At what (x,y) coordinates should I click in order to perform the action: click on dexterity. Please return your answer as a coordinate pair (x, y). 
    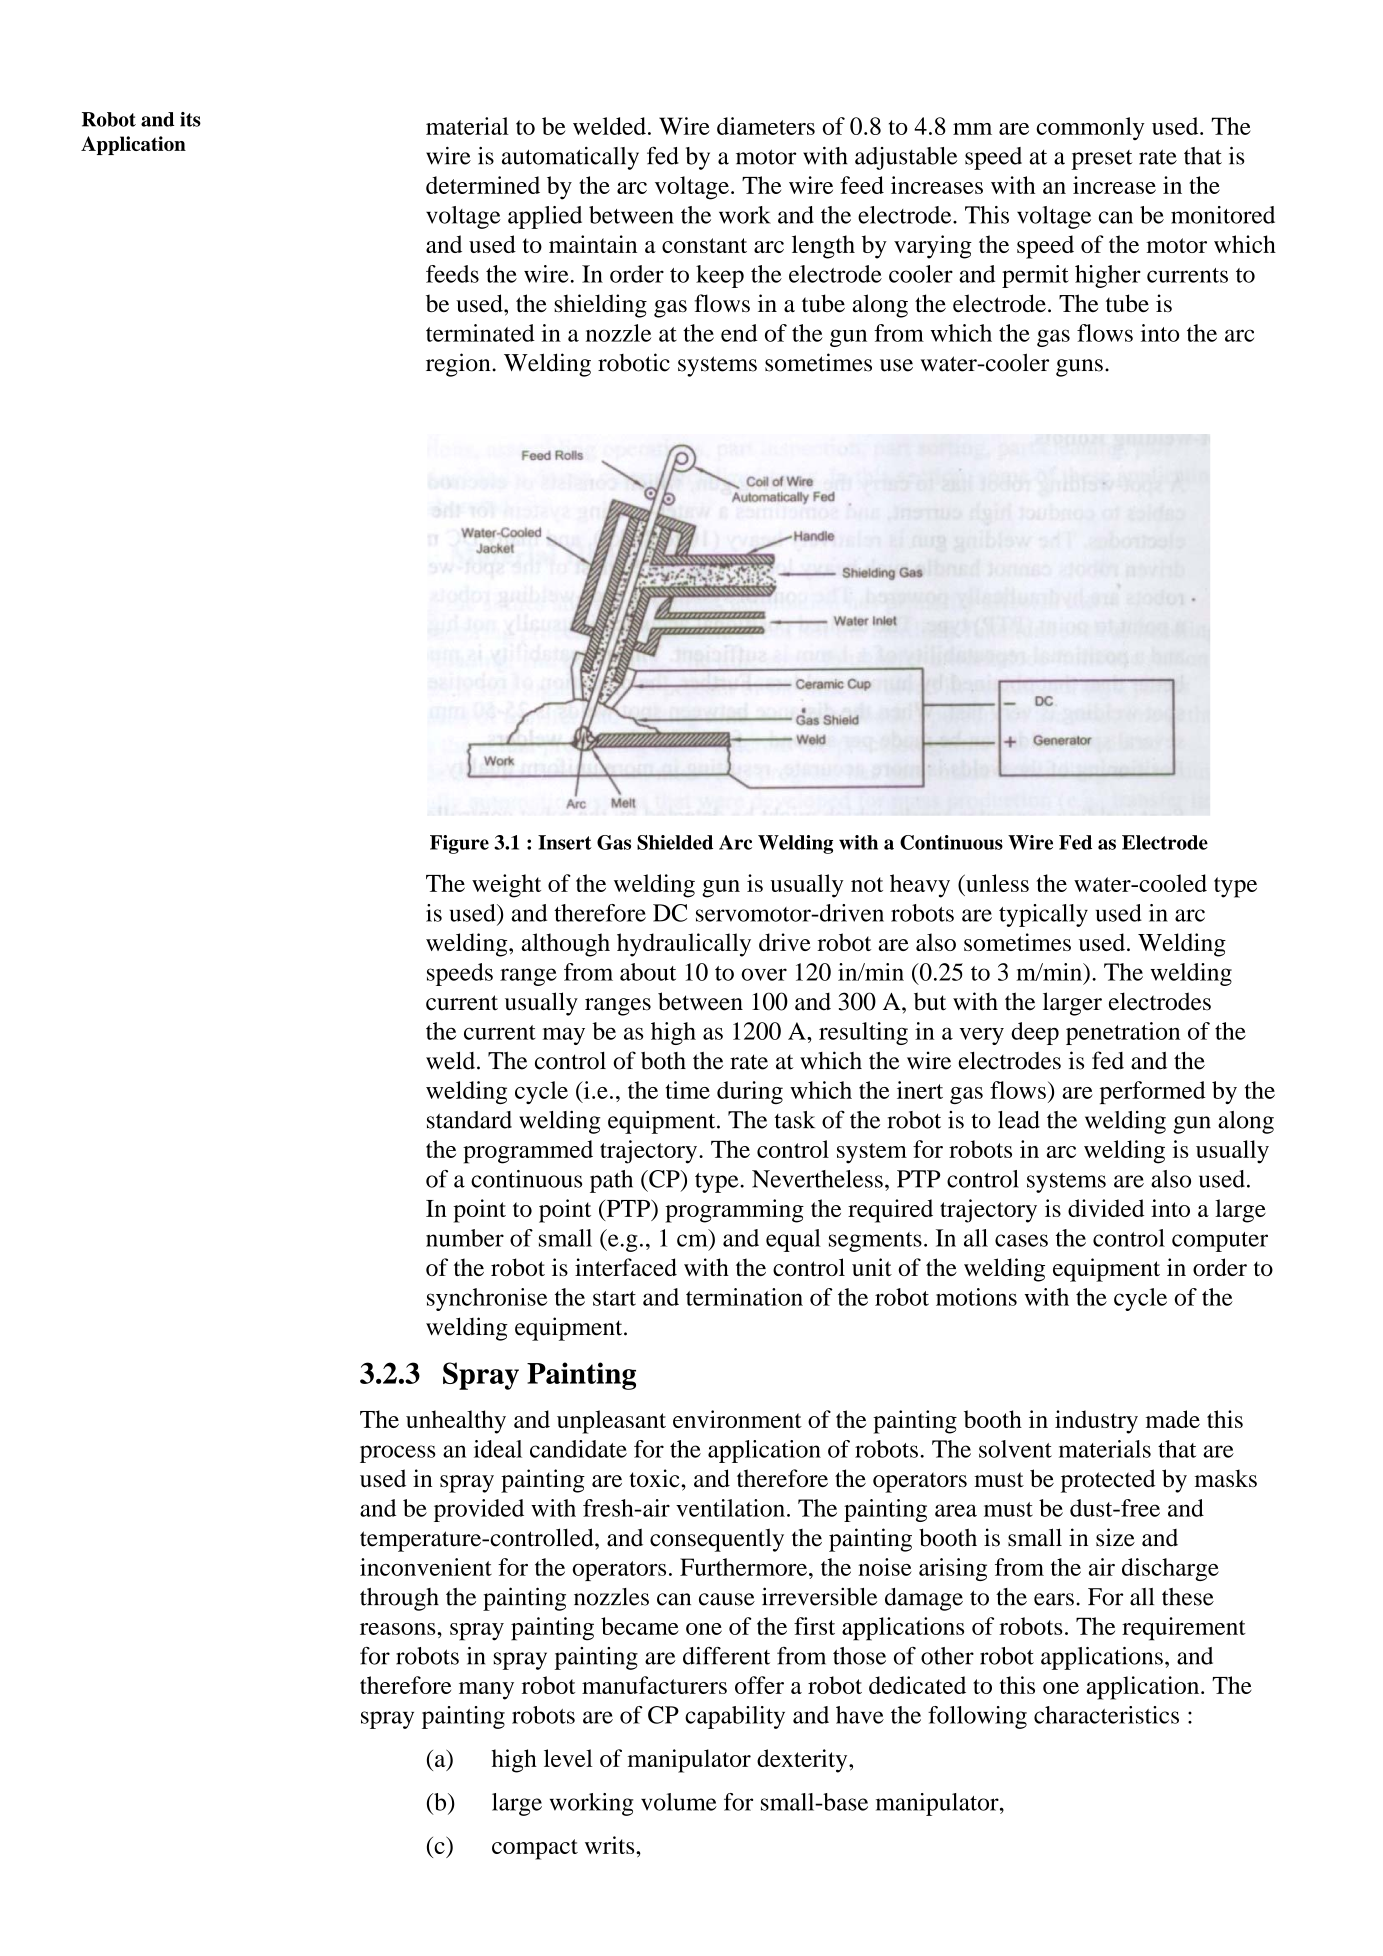
    Looking at the image, I should click on (803, 1761).
